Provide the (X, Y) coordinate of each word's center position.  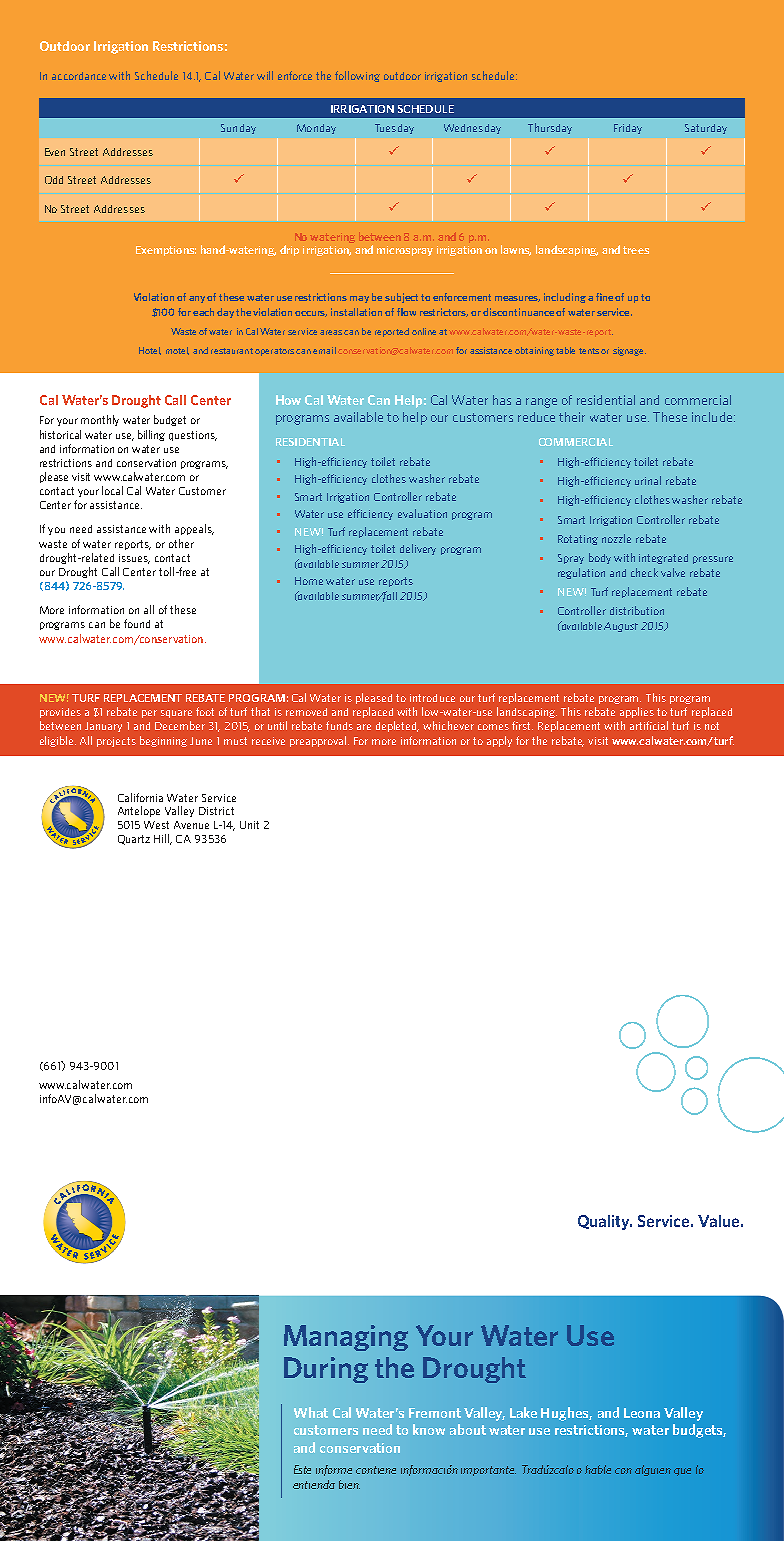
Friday (628, 129)
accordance (79, 76)
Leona (642, 1413)
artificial (649, 725)
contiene (376, 1470)
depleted (397, 726)
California (140, 797)
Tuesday (394, 129)
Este (302, 1469)
